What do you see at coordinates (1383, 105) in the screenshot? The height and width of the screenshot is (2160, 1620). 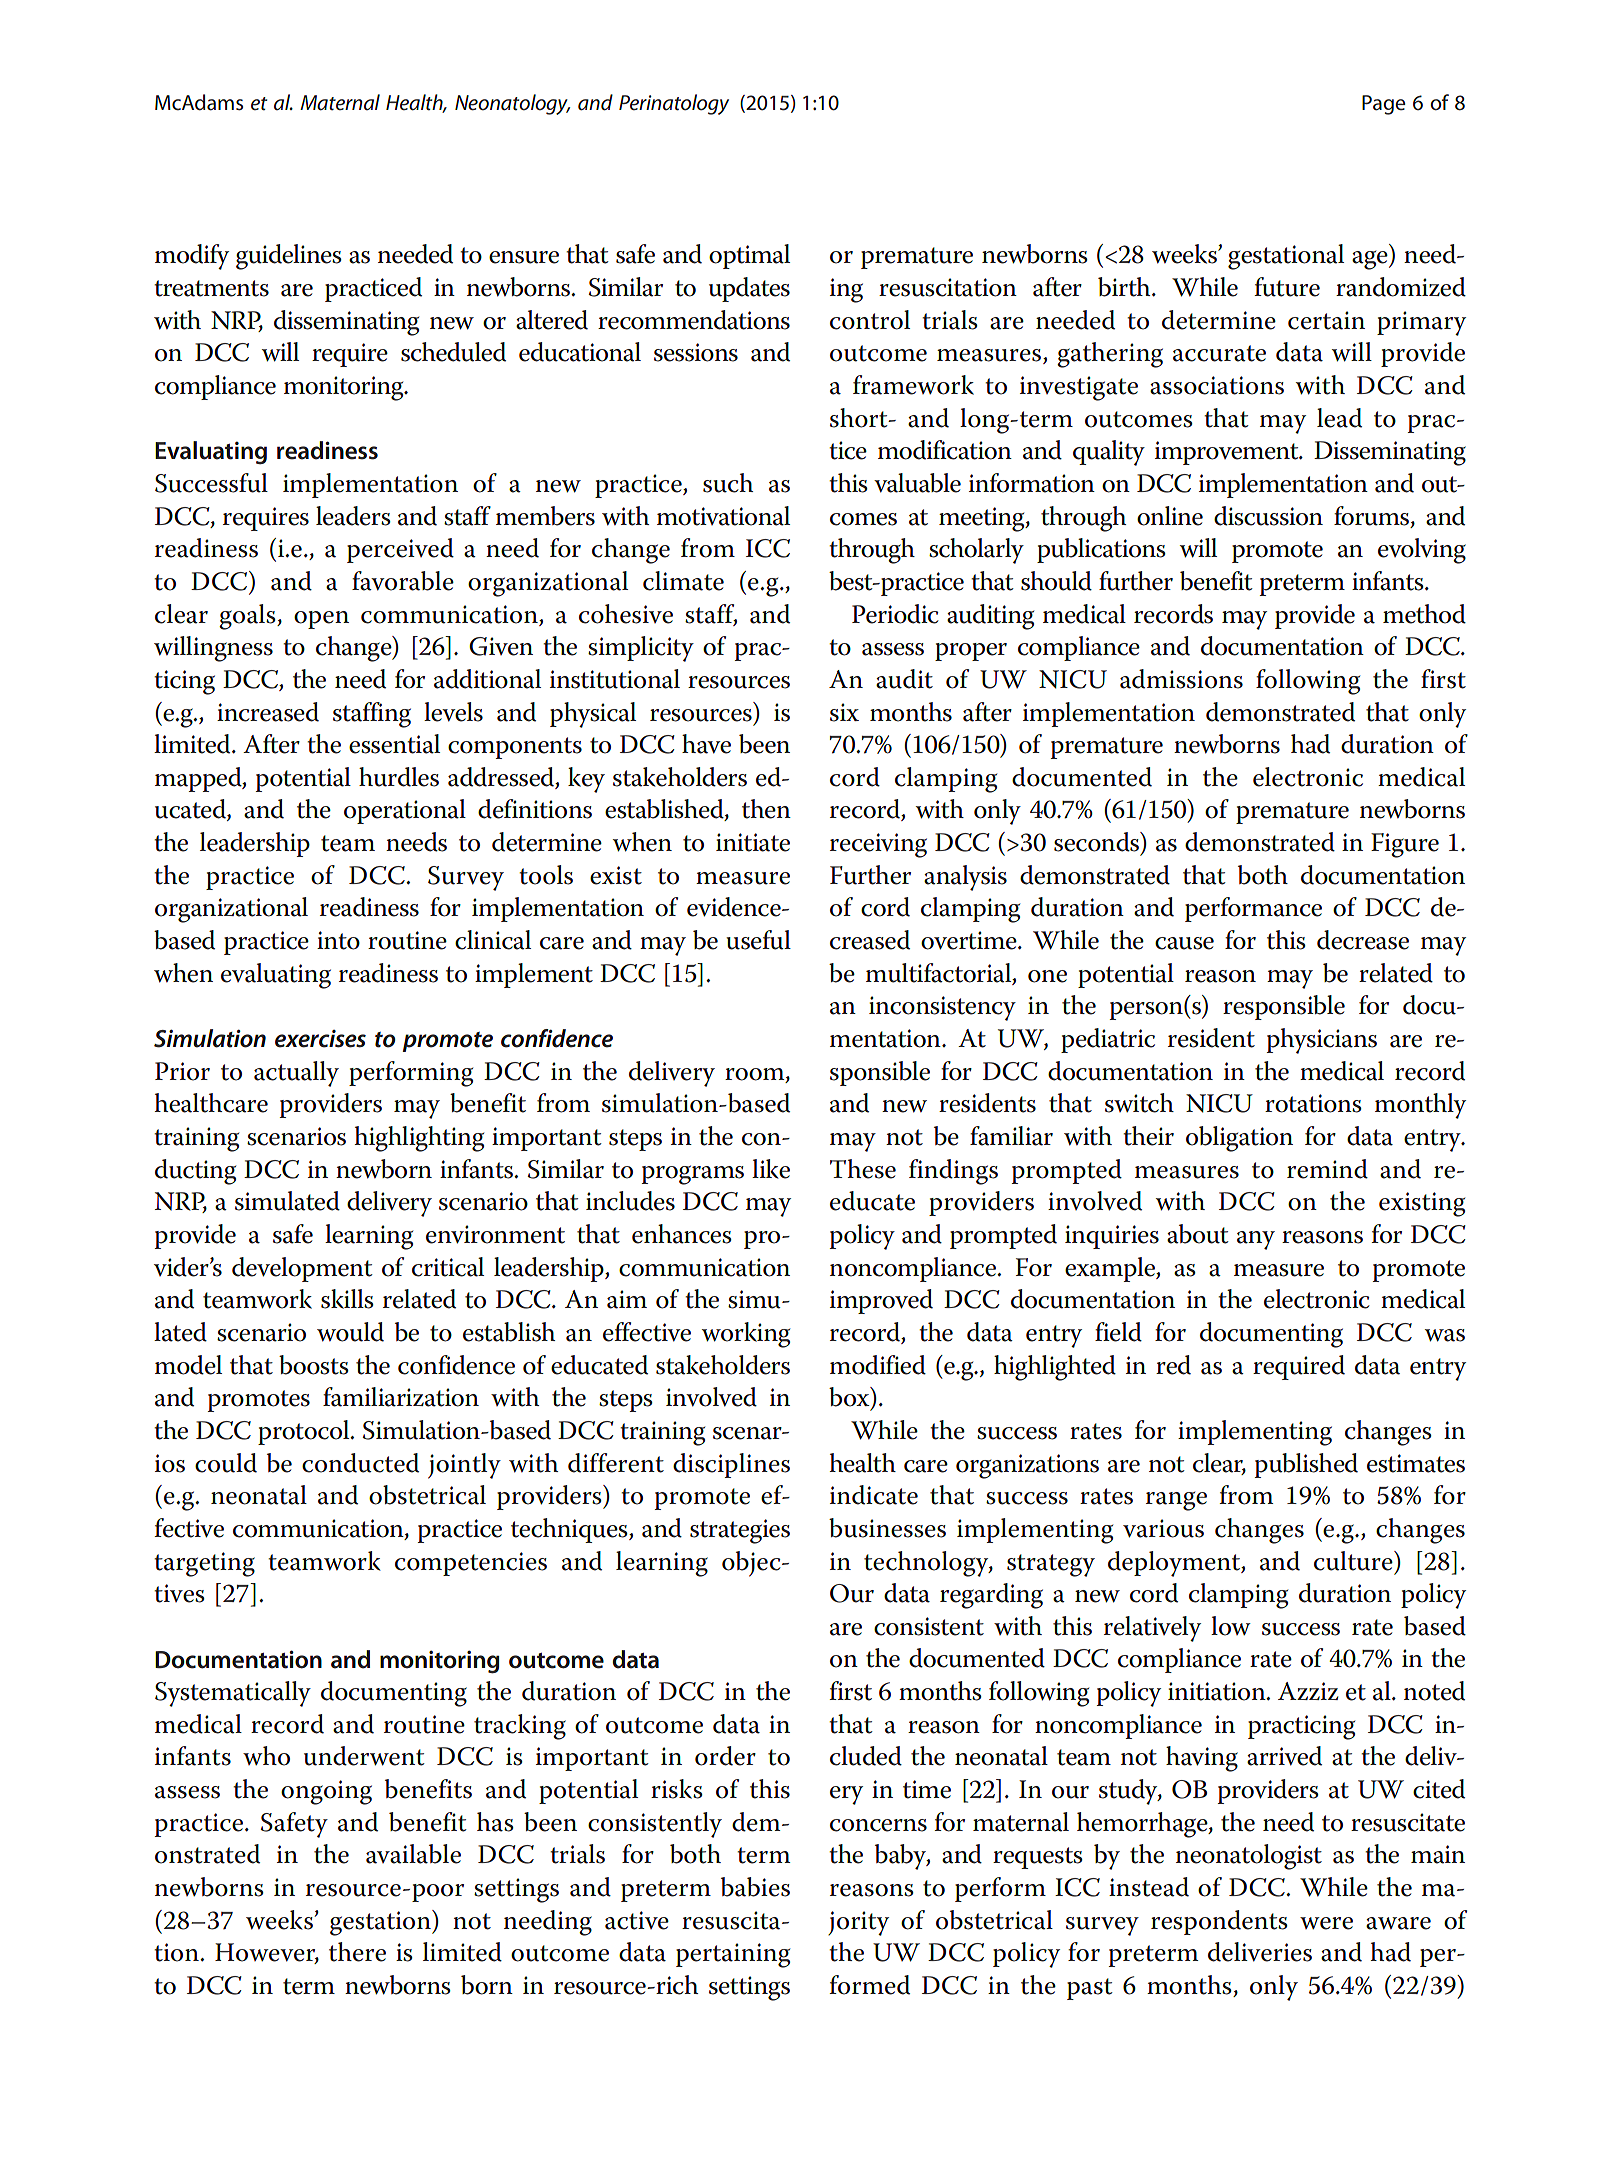 I see `Page` at bounding box center [1383, 105].
